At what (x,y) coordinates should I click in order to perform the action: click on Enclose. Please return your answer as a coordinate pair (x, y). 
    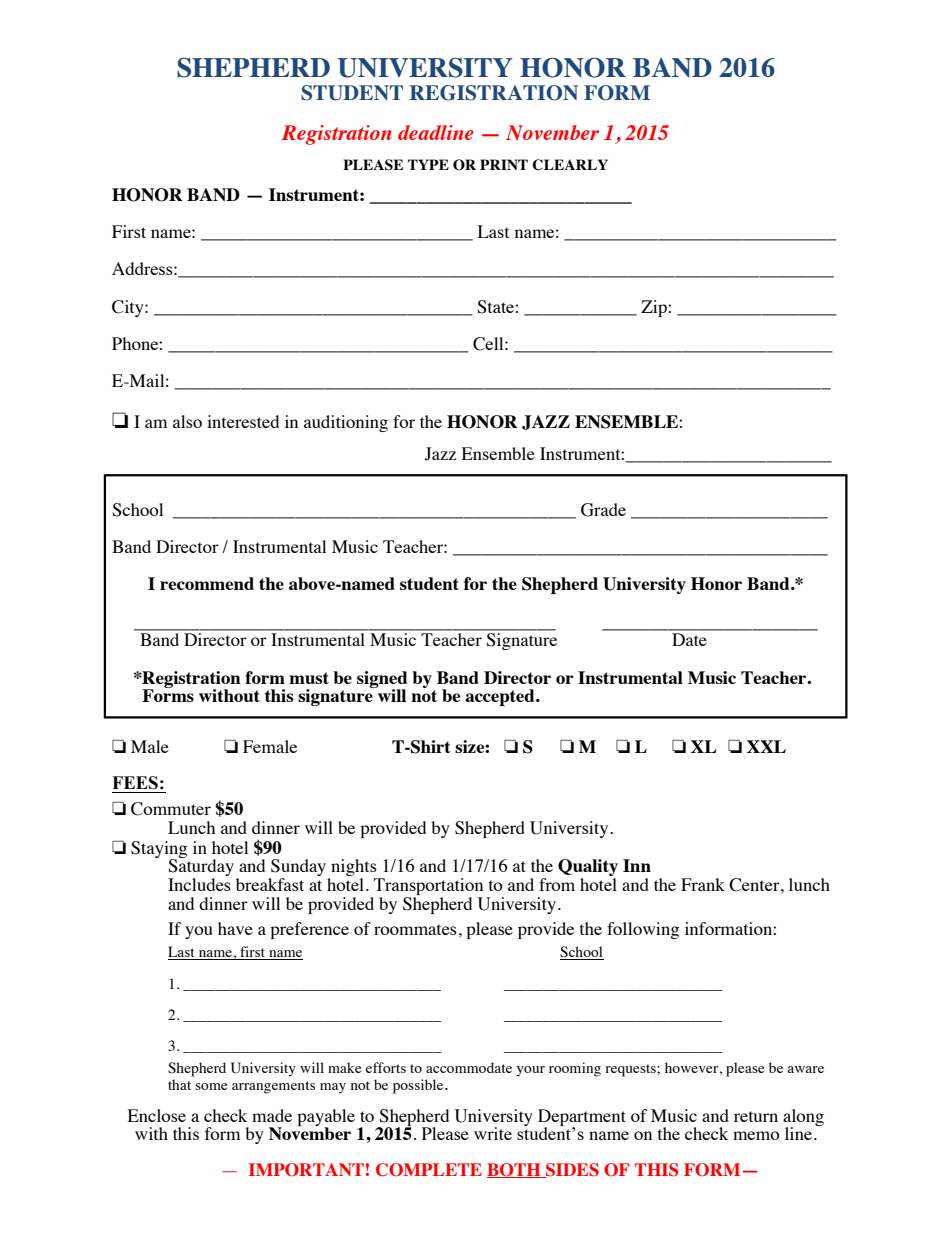
    Looking at the image, I should click on (157, 1115).
